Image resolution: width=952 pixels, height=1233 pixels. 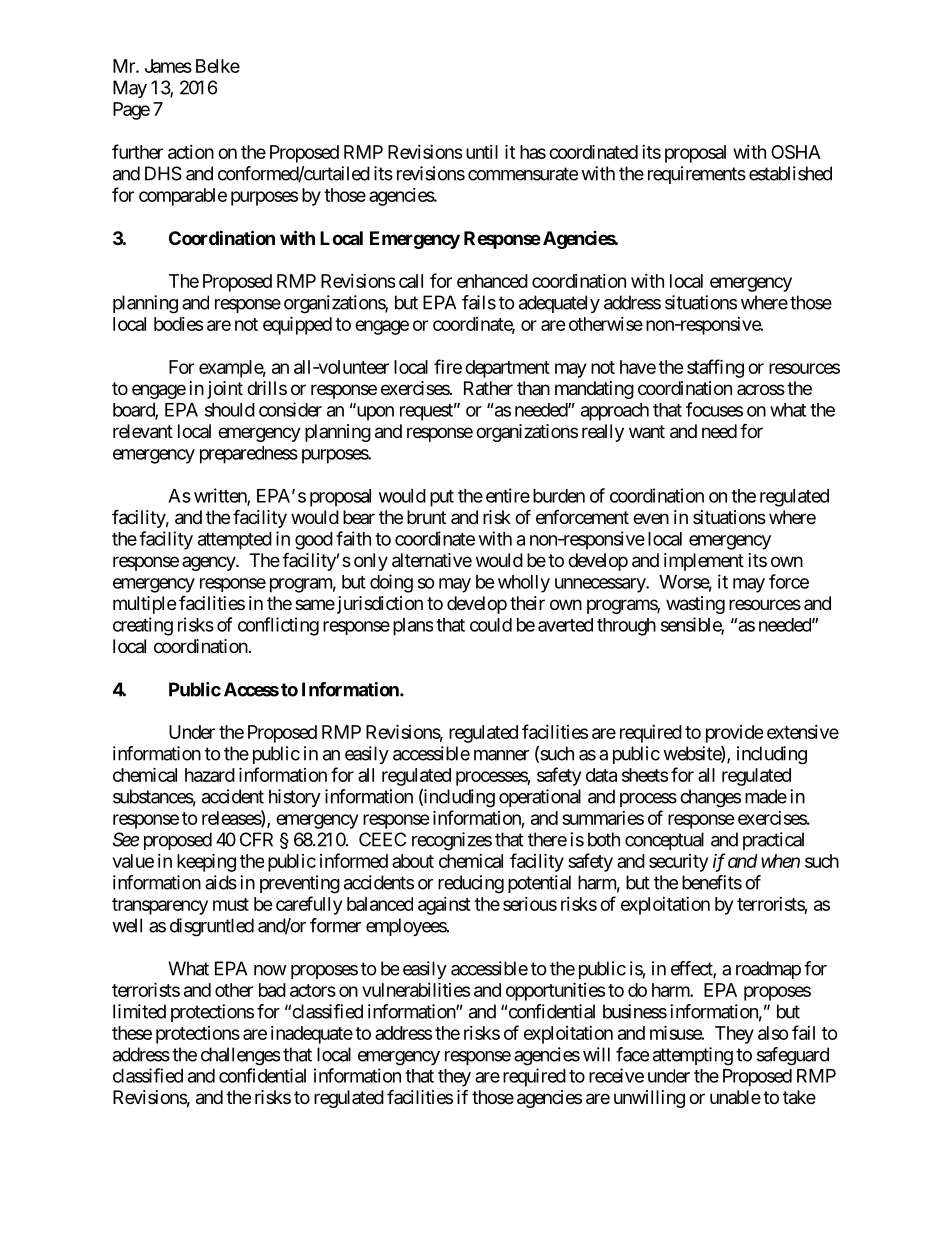 What do you see at coordinates (488, 388) in the screenshot?
I see `Rather` at bounding box center [488, 388].
